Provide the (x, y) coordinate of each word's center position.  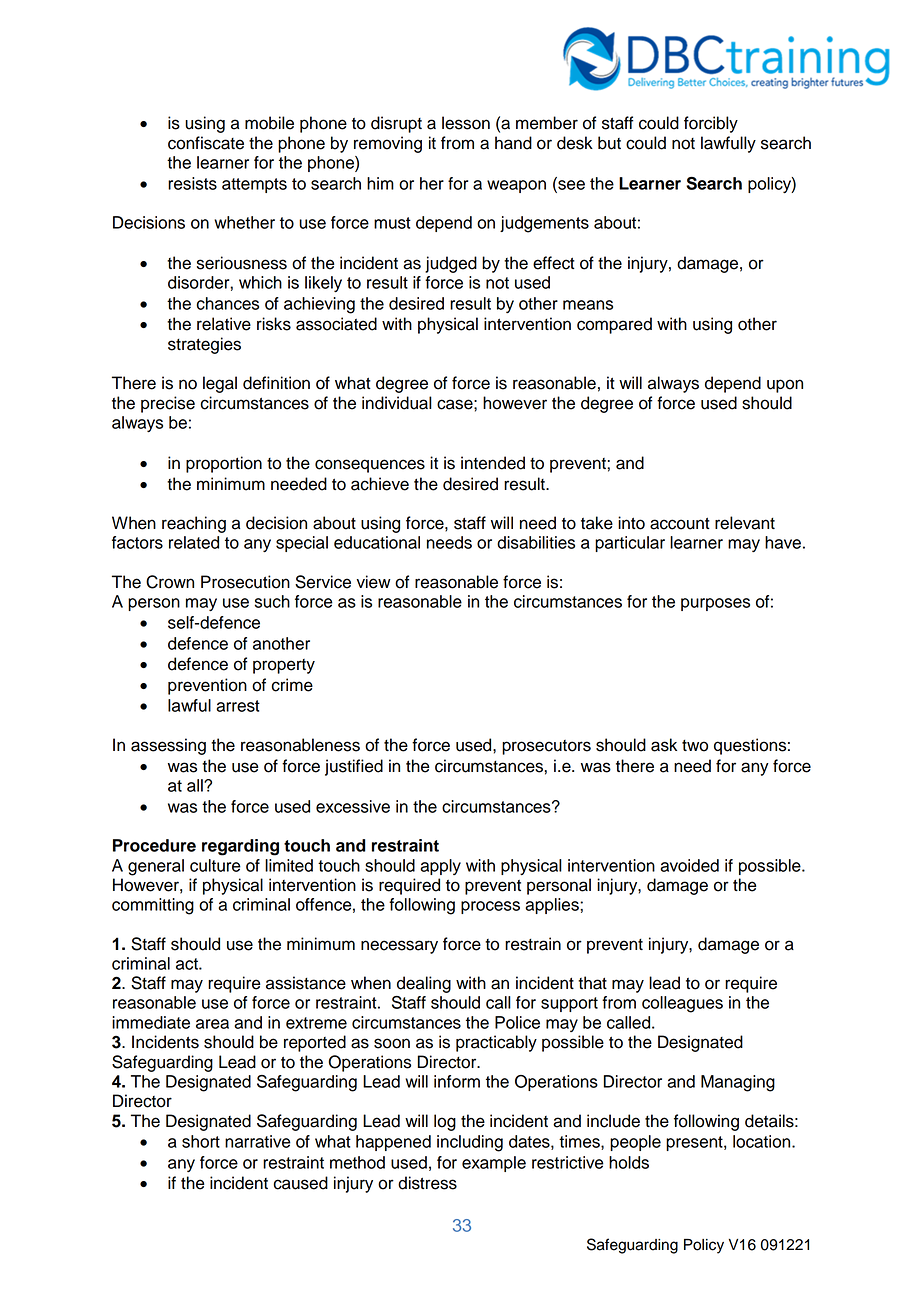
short (201, 1141)
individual (397, 403)
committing (153, 906)
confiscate (206, 143)
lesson (466, 123)
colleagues (682, 1004)
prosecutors (546, 747)
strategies (204, 345)
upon (785, 386)
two (695, 746)
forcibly (711, 124)
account (680, 523)
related (194, 542)
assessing (168, 746)
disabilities (536, 542)
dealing (424, 984)
